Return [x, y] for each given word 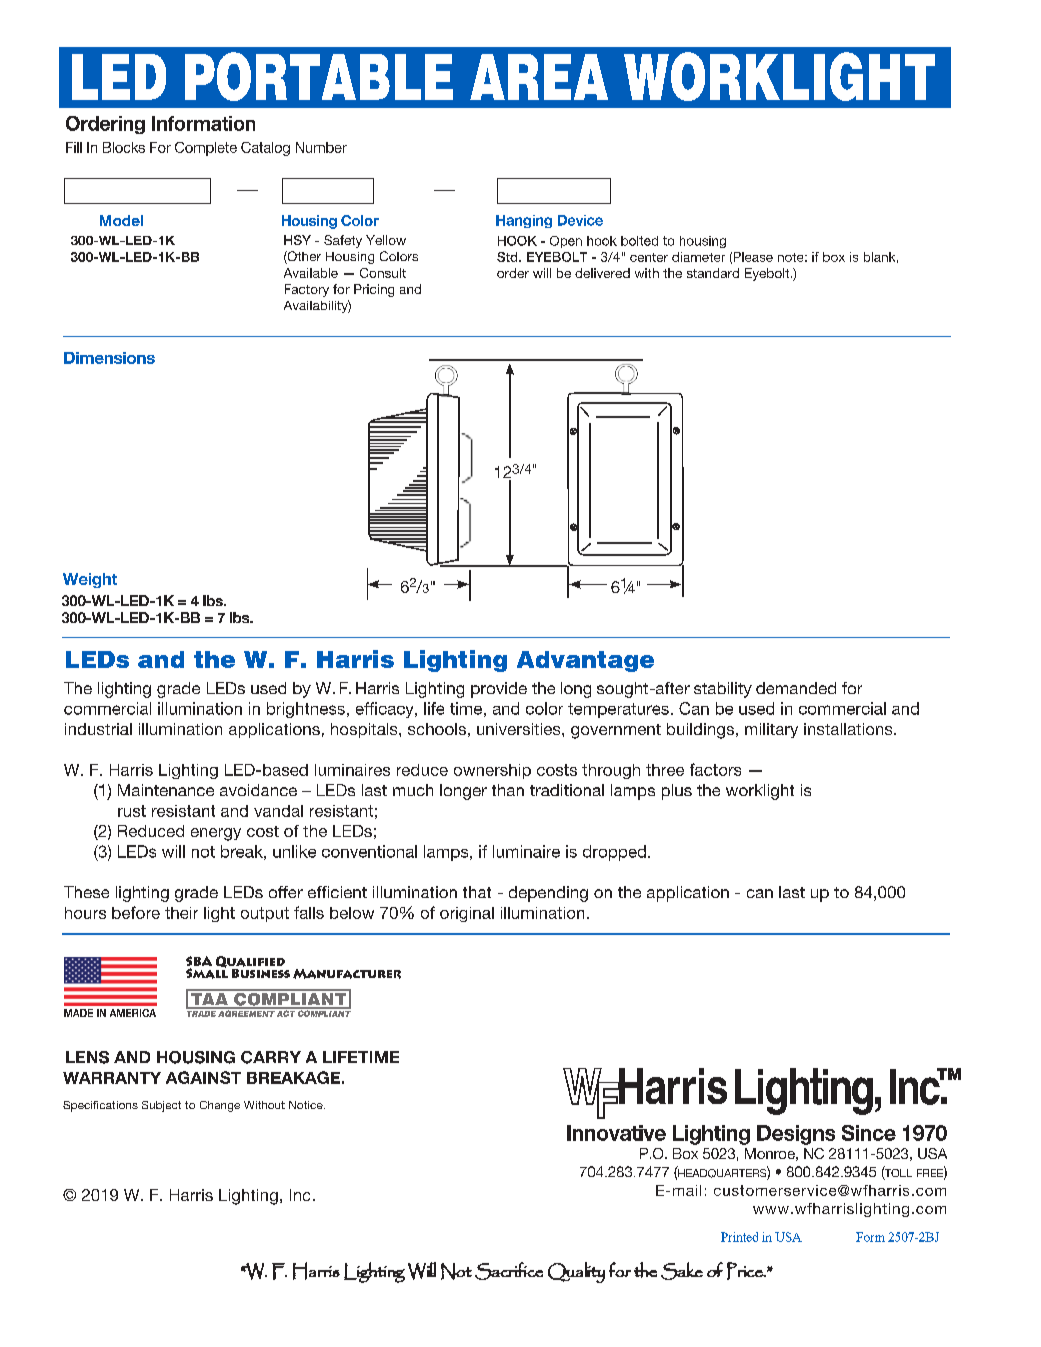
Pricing [374, 290]
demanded [796, 688]
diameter [698, 257]
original [467, 914]
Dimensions [109, 358]
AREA [539, 77]
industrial [98, 729]
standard [713, 273]
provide [499, 690]
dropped [614, 853]
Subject [161, 1106]
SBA [199, 962]
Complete [206, 149]
